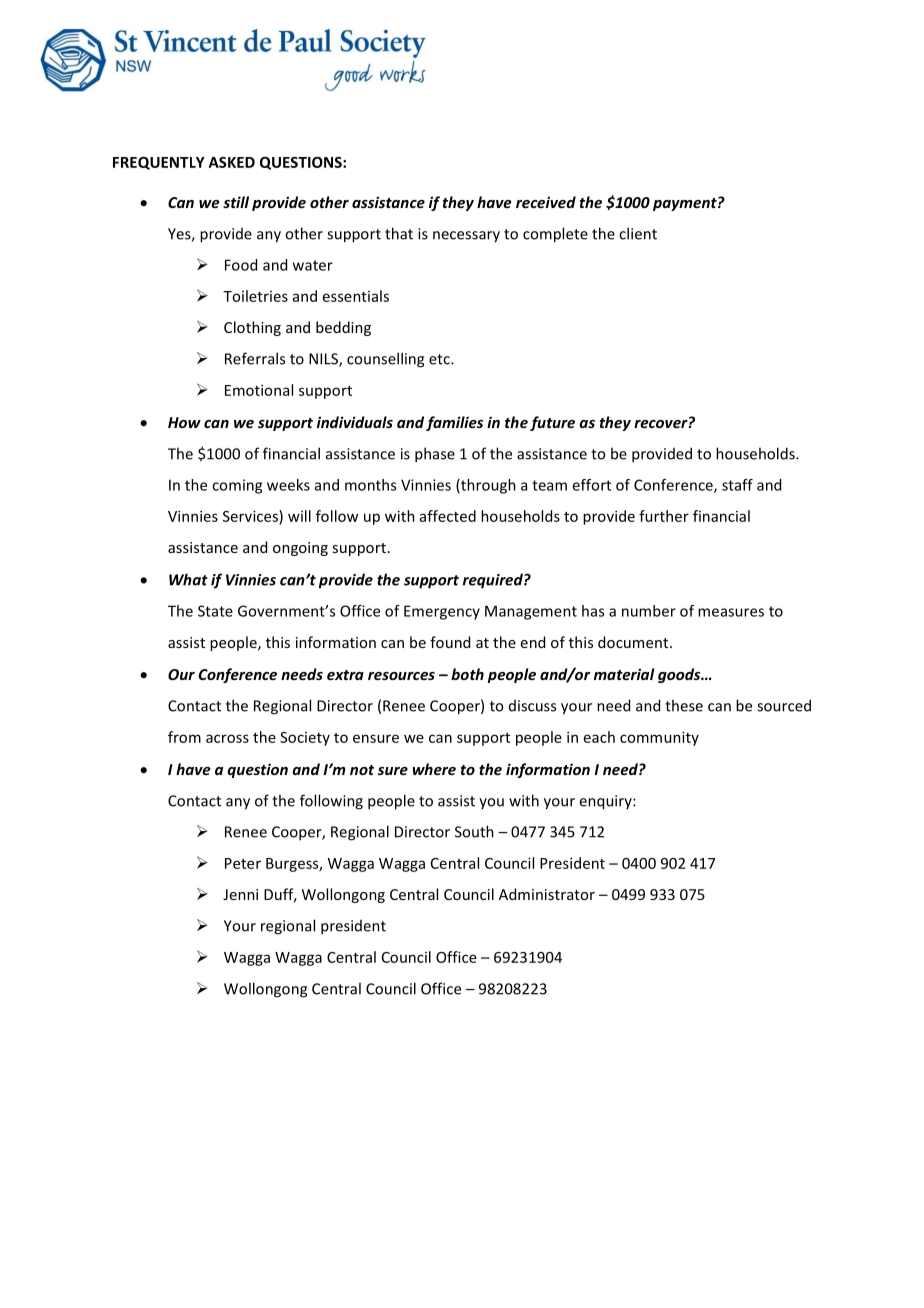  I want to click on found, so click(450, 642).
